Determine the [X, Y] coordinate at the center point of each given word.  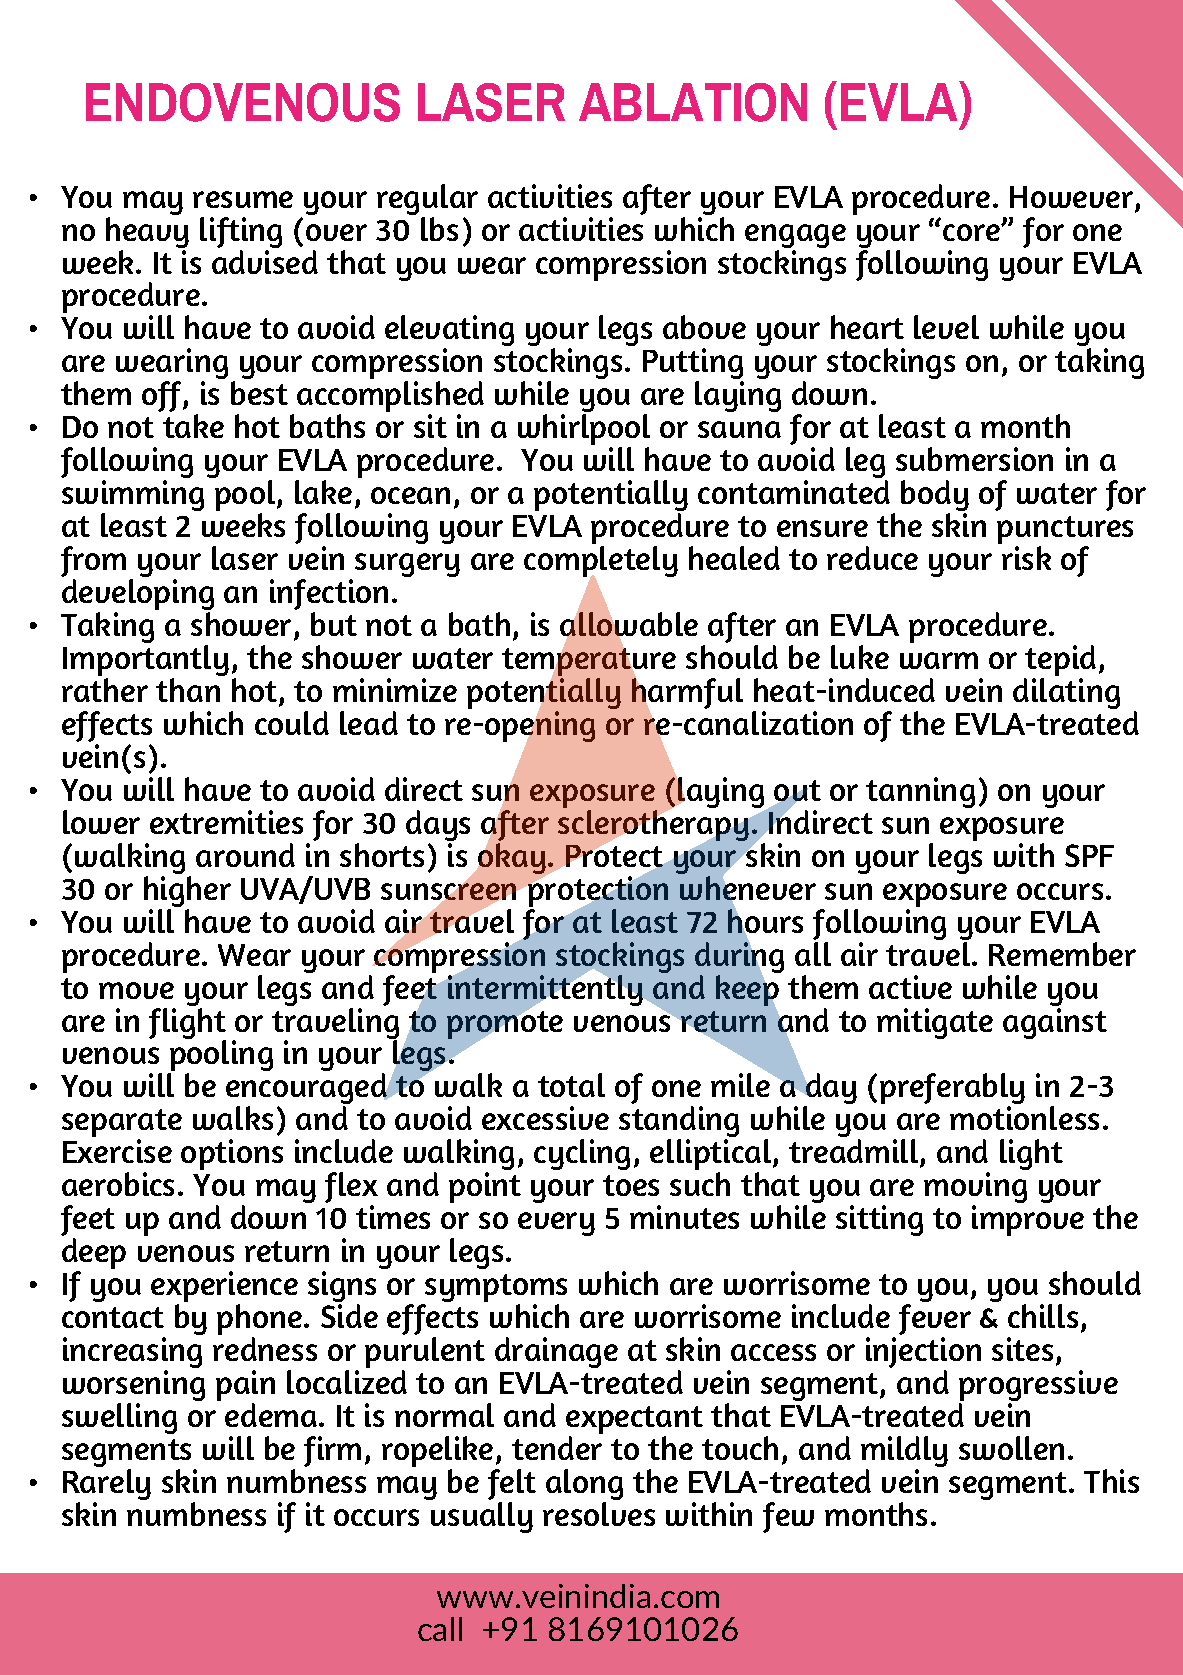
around [245, 855]
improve [1028, 1220]
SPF [1089, 855]
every [556, 1224]
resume [243, 199]
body [935, 497]
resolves [599, 1514]
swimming [133, 497]
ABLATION [693, 102]
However [1073, 198]
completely [601, 563]
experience [224, 1288]
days [438, 827]
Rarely [107, 1486]
